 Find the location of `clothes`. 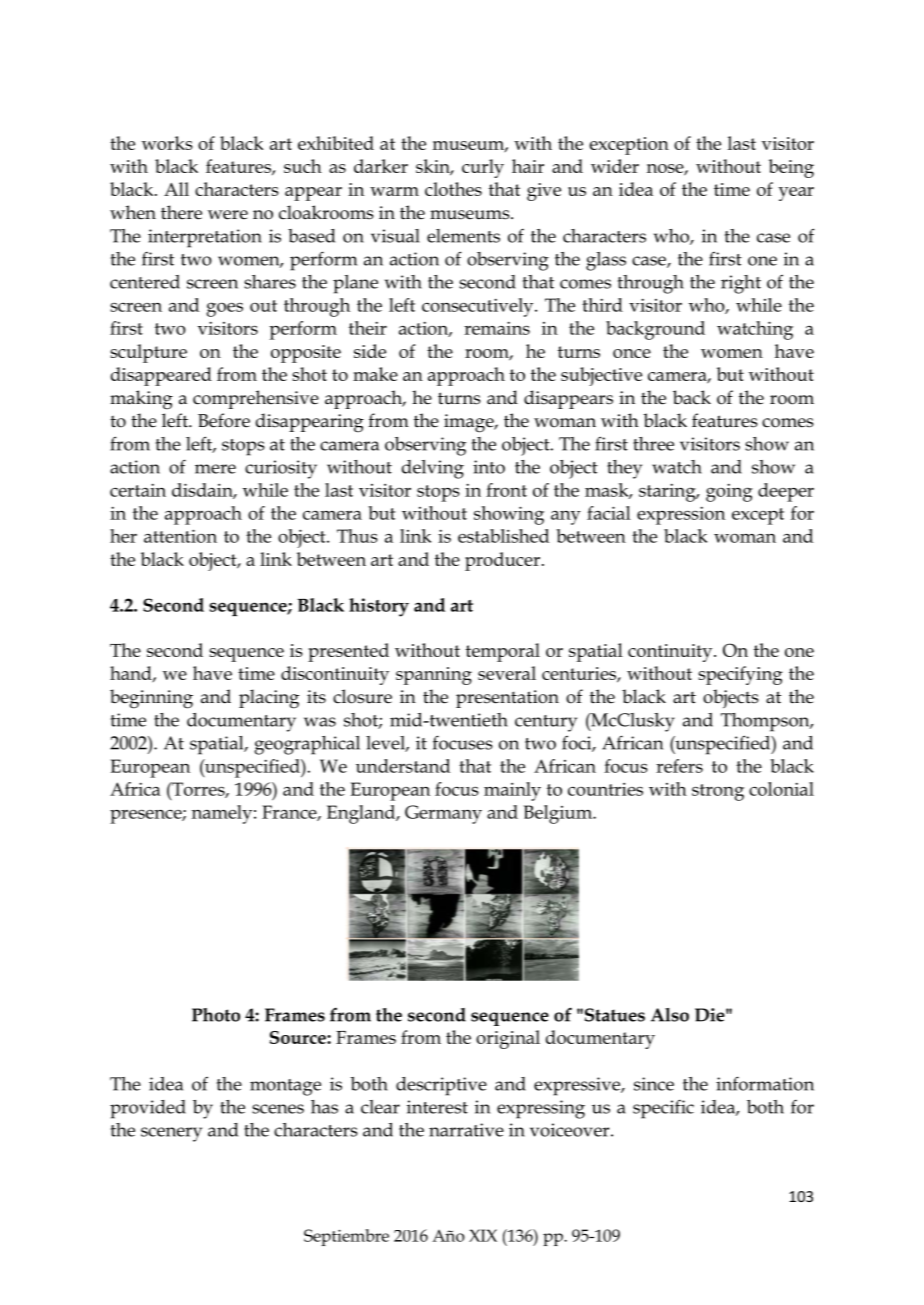

clothes is located at coordinates (453, 189).
